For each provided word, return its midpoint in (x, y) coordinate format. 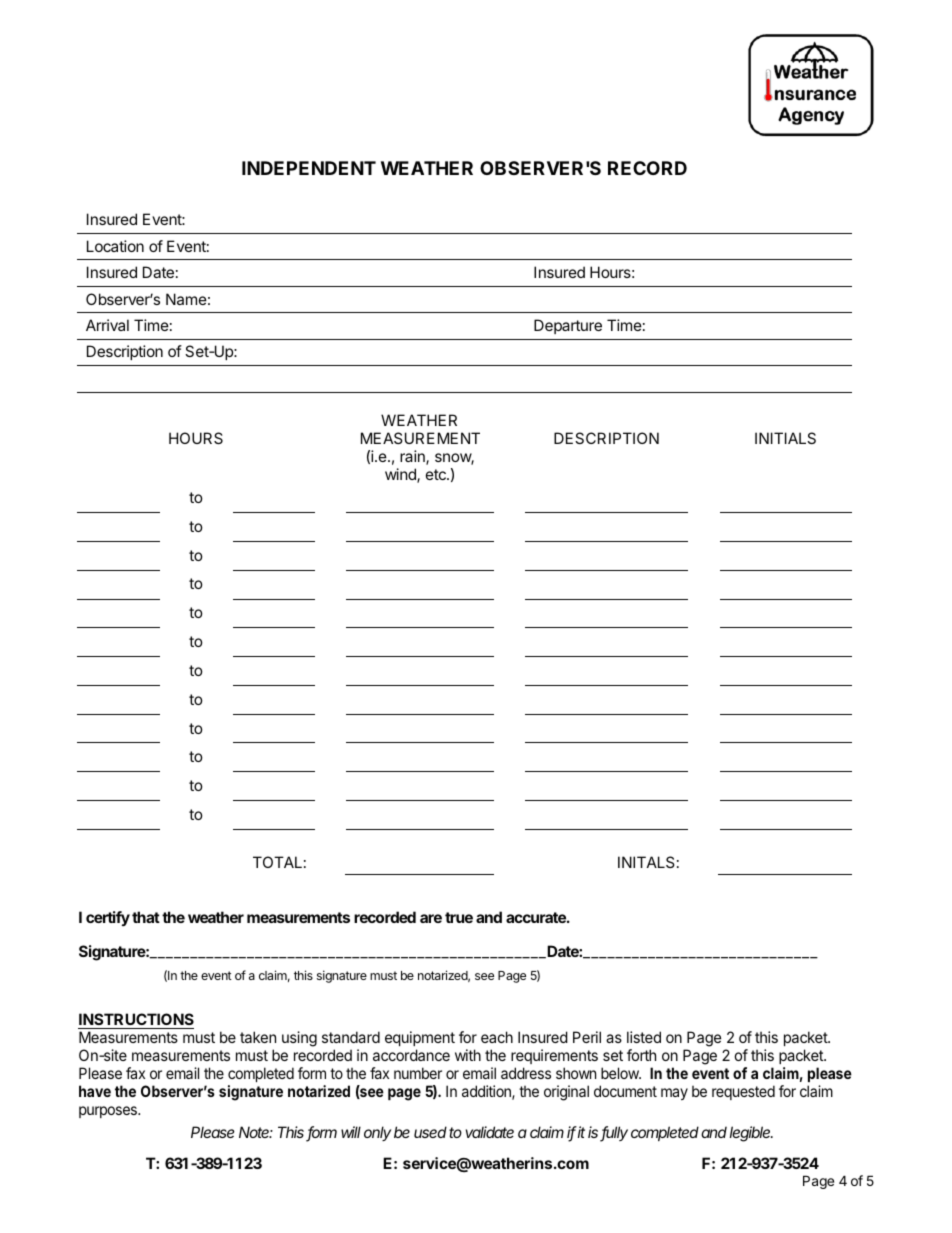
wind (401, 475)
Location (115, 246)
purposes (109, 1112)
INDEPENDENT (309, 168)
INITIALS (785, 438)
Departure (568, 326)
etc (437, 474)
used (430, 1132)
